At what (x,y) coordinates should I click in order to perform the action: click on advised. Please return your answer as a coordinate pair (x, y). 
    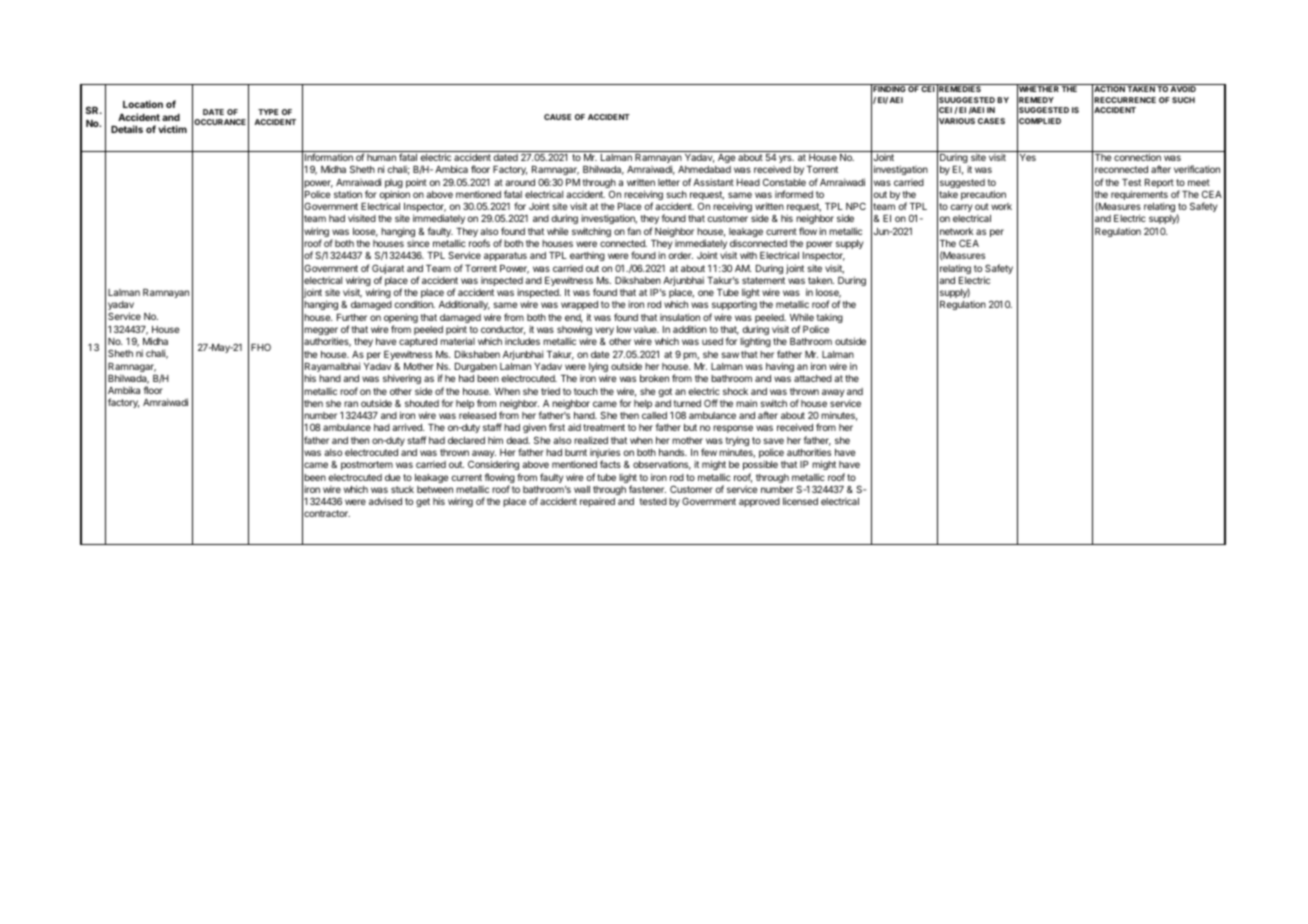
    Looking at the image, I should click on (385, 501).
